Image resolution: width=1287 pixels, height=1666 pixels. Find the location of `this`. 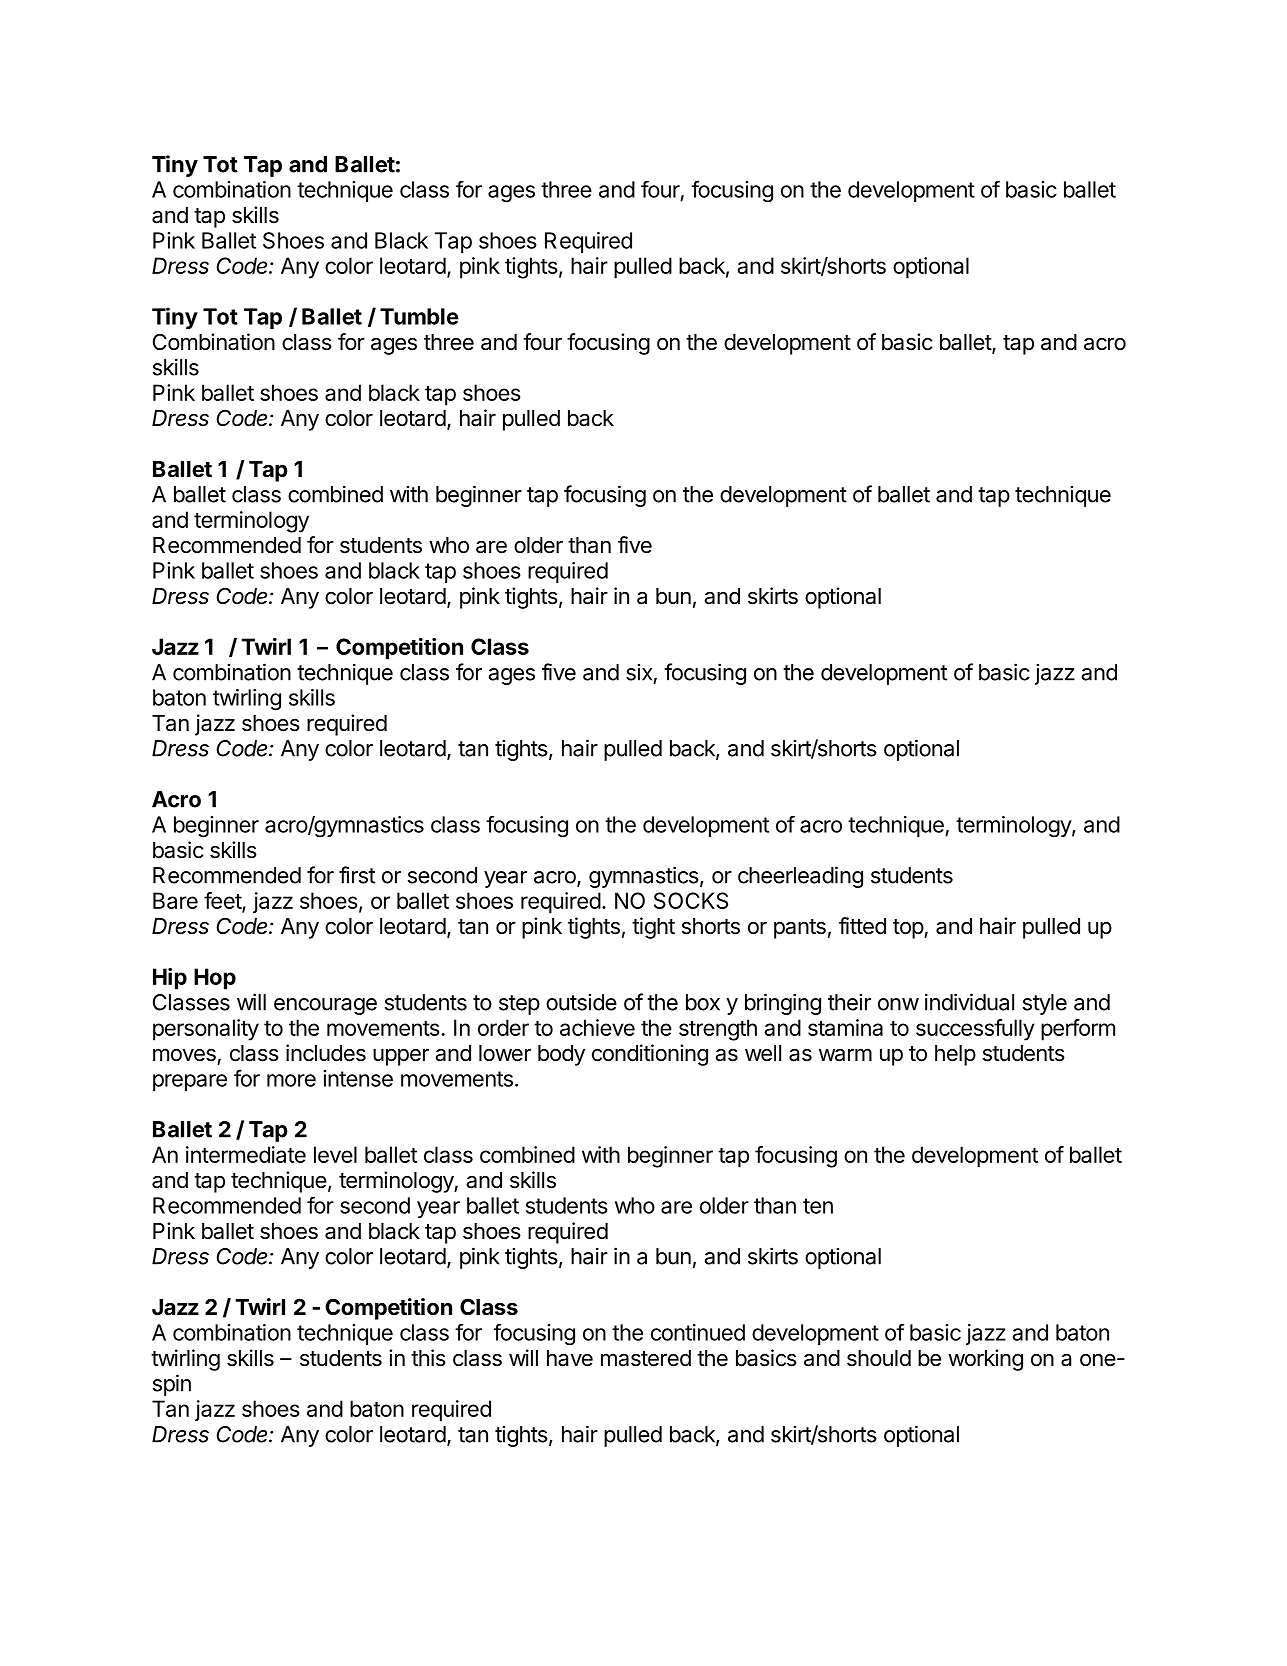

this is located at coordinates (428, 1358).
